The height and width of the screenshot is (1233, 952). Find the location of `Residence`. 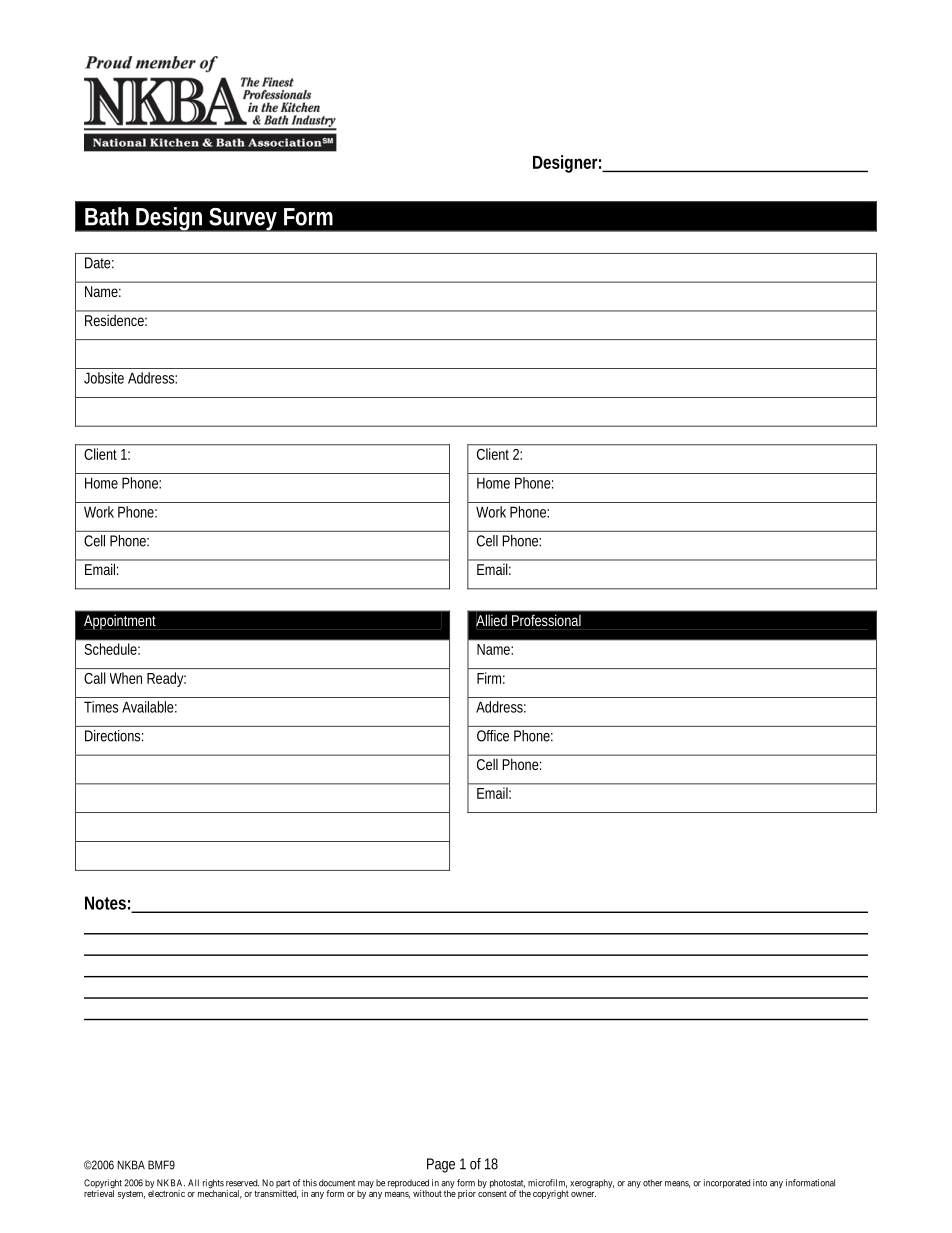

Residence is located at coordinates (116, 320).
